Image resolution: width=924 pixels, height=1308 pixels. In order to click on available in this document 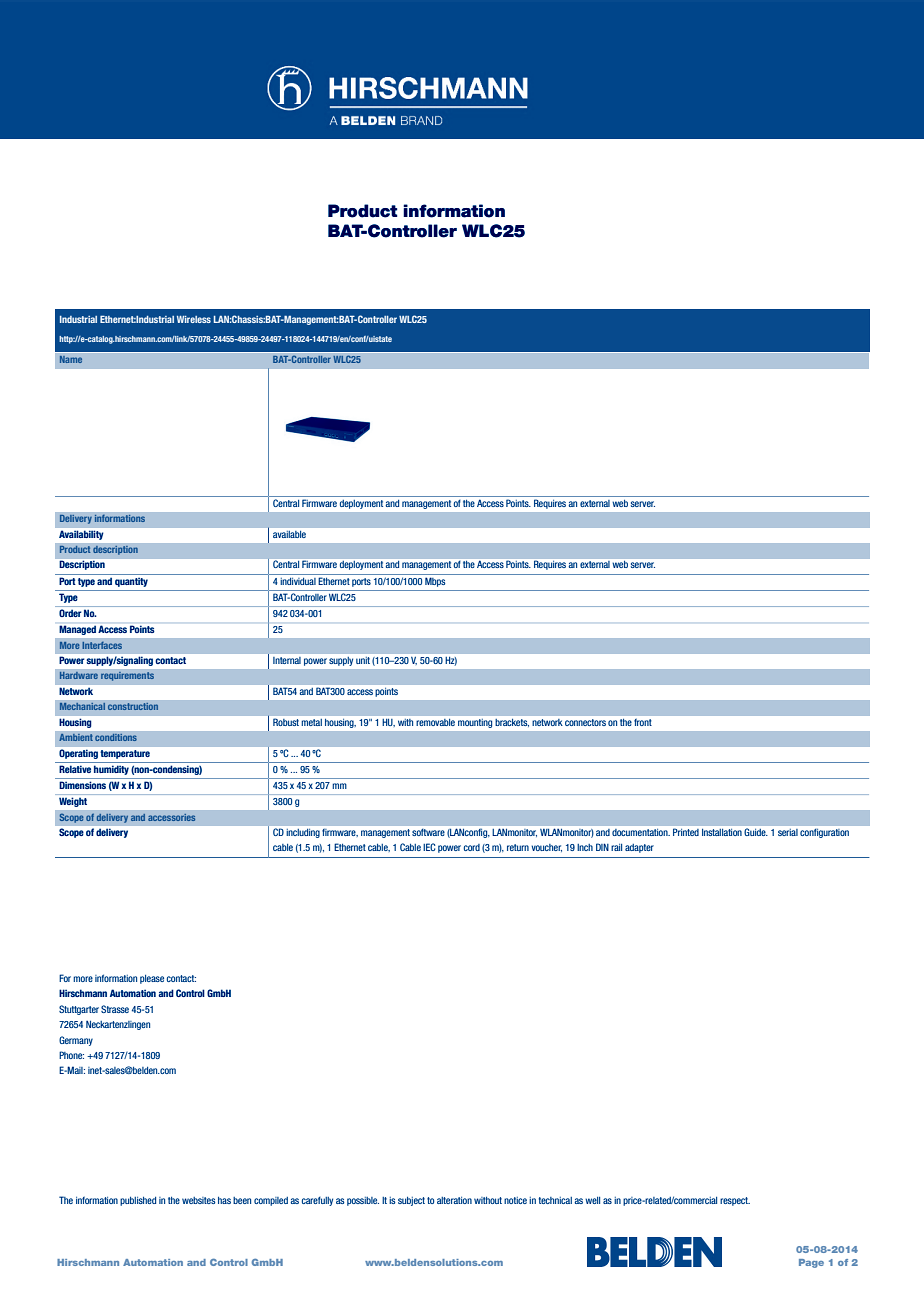, I will do `click(289, 534)`.
